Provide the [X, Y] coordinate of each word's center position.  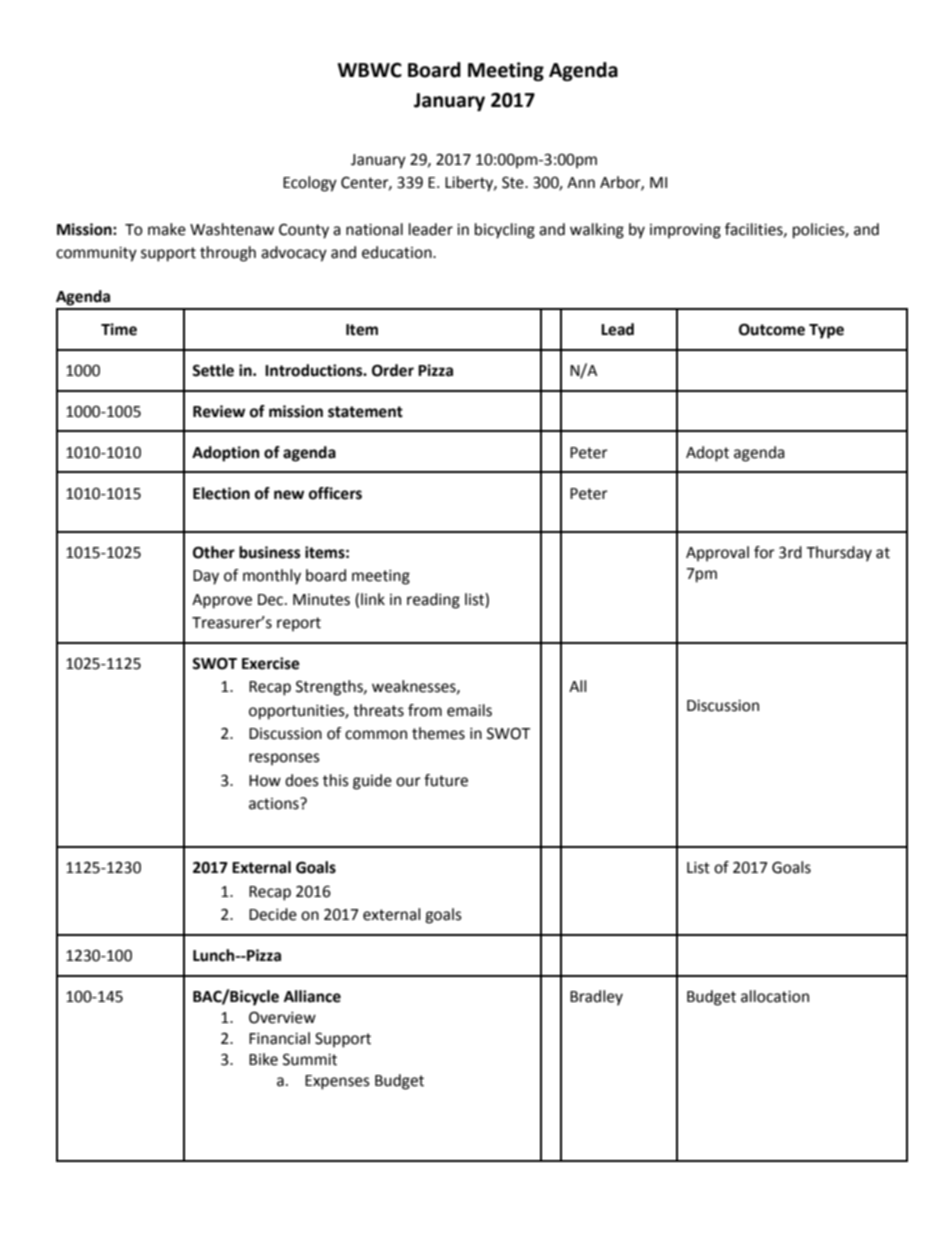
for [764, 552]
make [167, 229]
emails [469, 710]
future [446, 780]
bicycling [505, 231]
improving [685, 231]
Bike [263, 1059]
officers [335, 493]
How [265, 781]
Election [221, 493]
